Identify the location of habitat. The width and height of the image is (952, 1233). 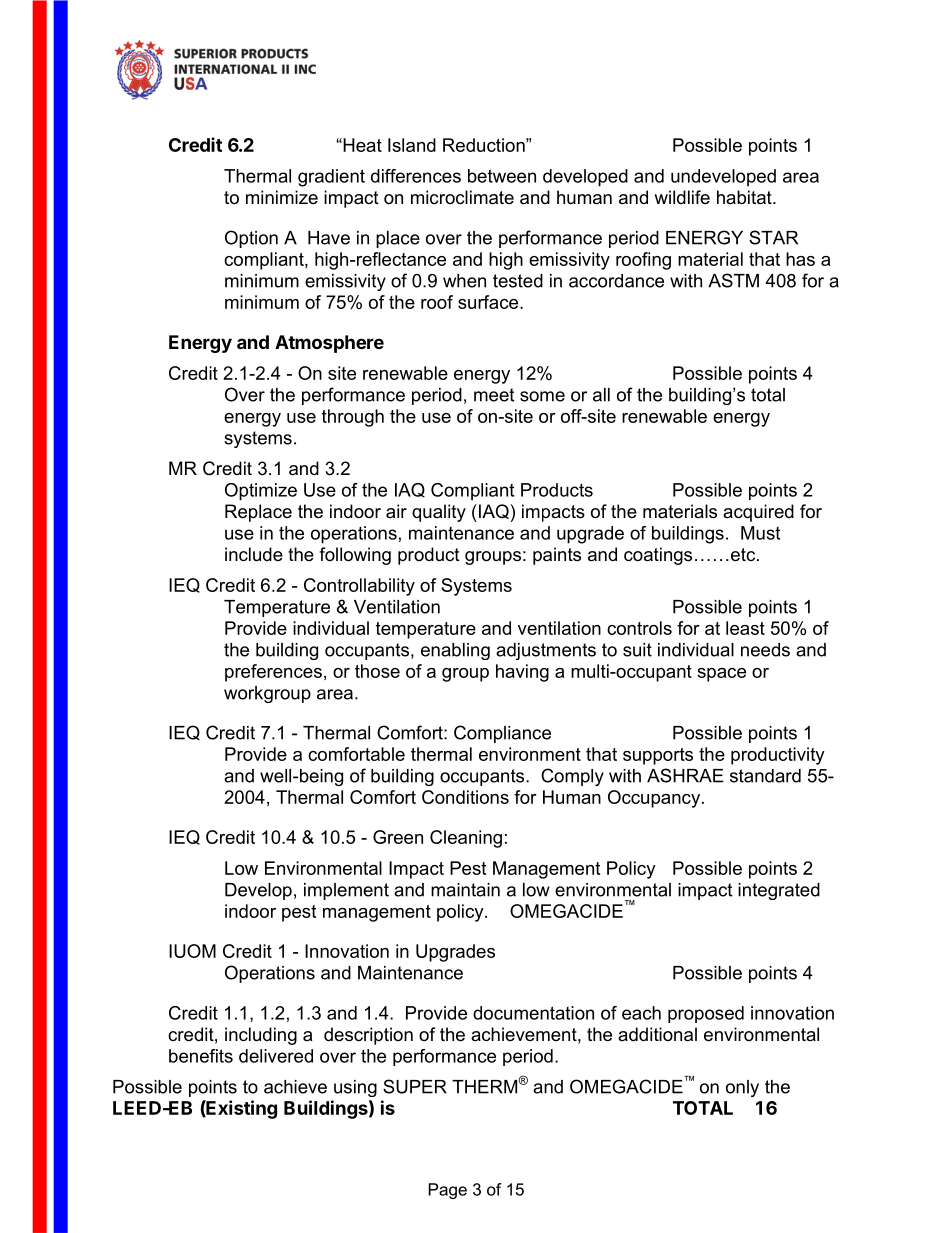
(745, 197).
